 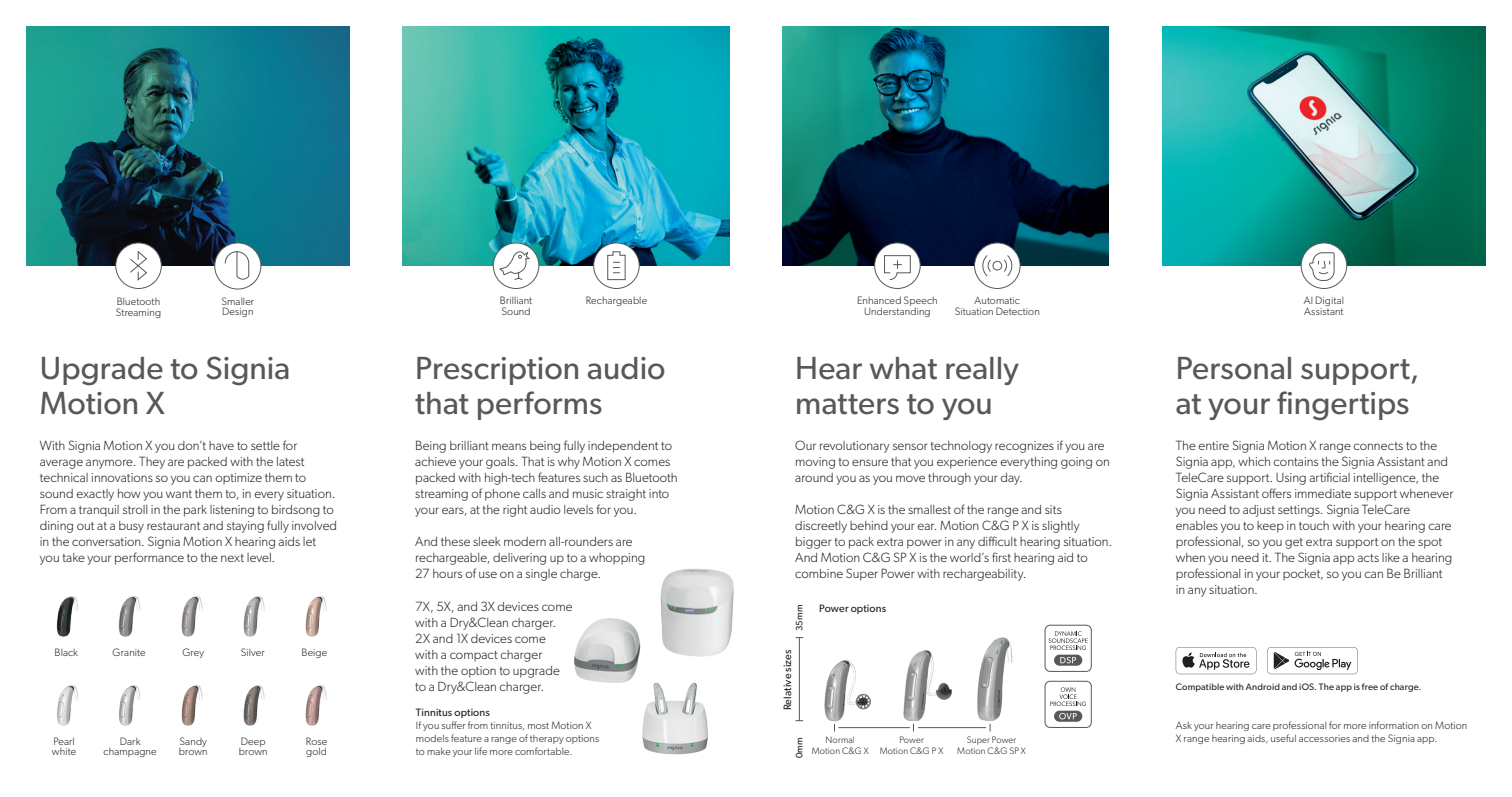 I want to click on matters, so click(x=848, y=404).
